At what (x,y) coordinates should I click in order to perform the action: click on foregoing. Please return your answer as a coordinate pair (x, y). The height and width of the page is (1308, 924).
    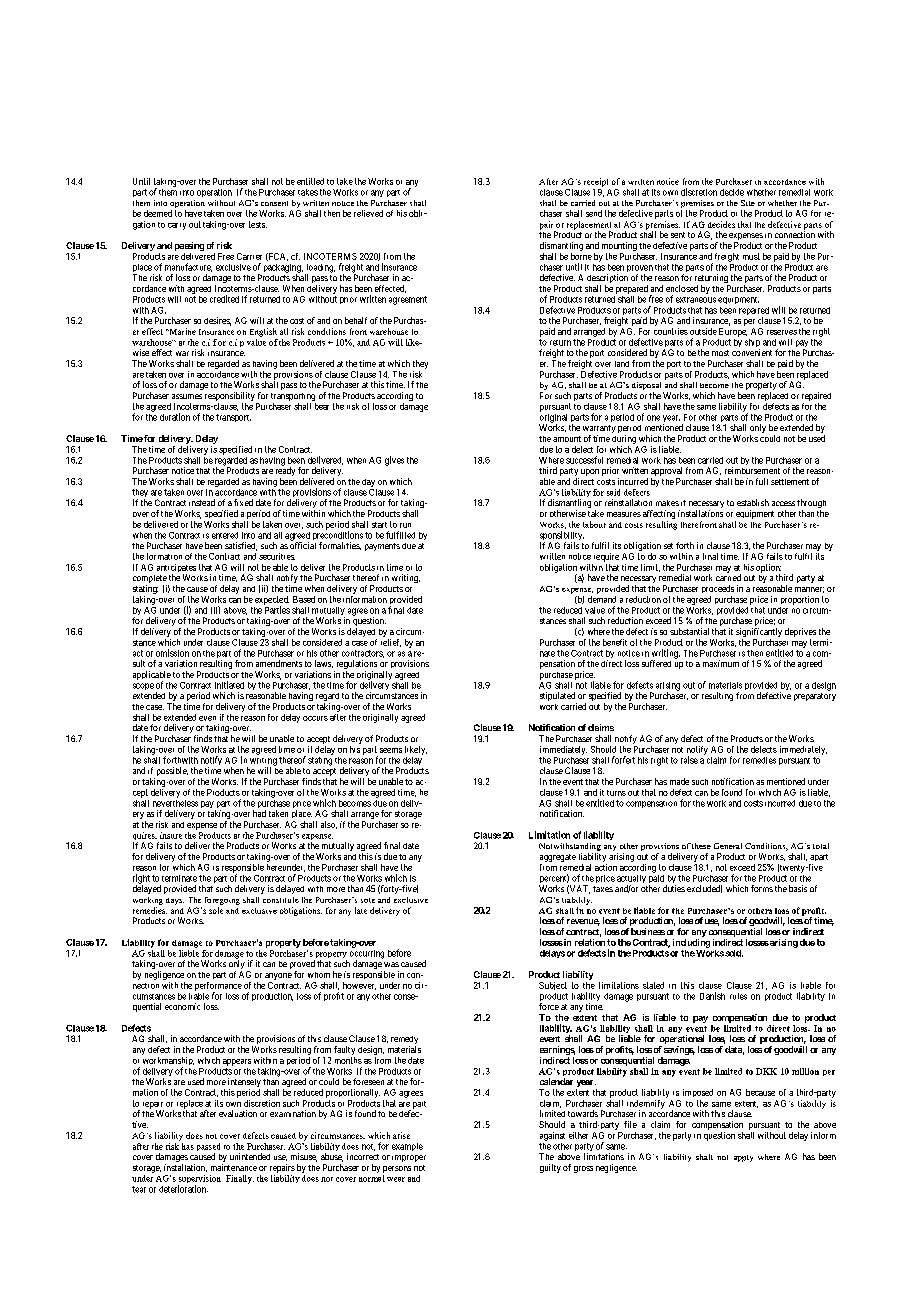
    Looking at the image, I should click on (222, 901).
